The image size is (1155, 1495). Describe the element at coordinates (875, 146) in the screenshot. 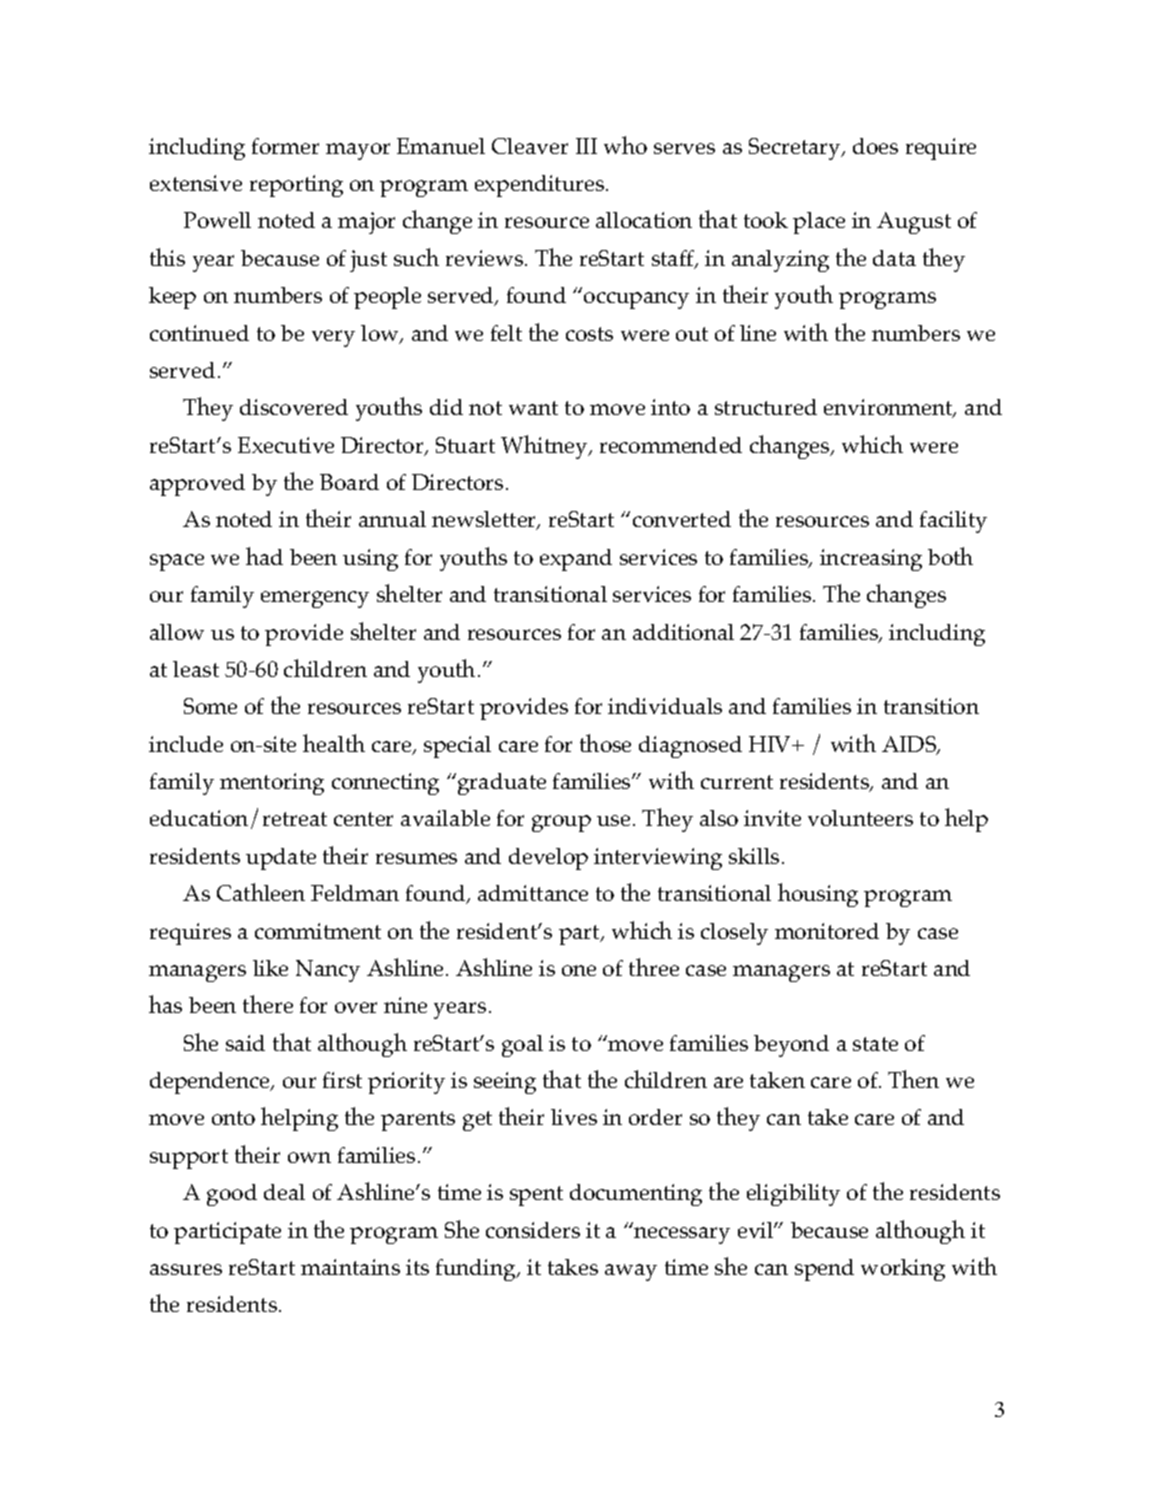

I see `does` at that location.
